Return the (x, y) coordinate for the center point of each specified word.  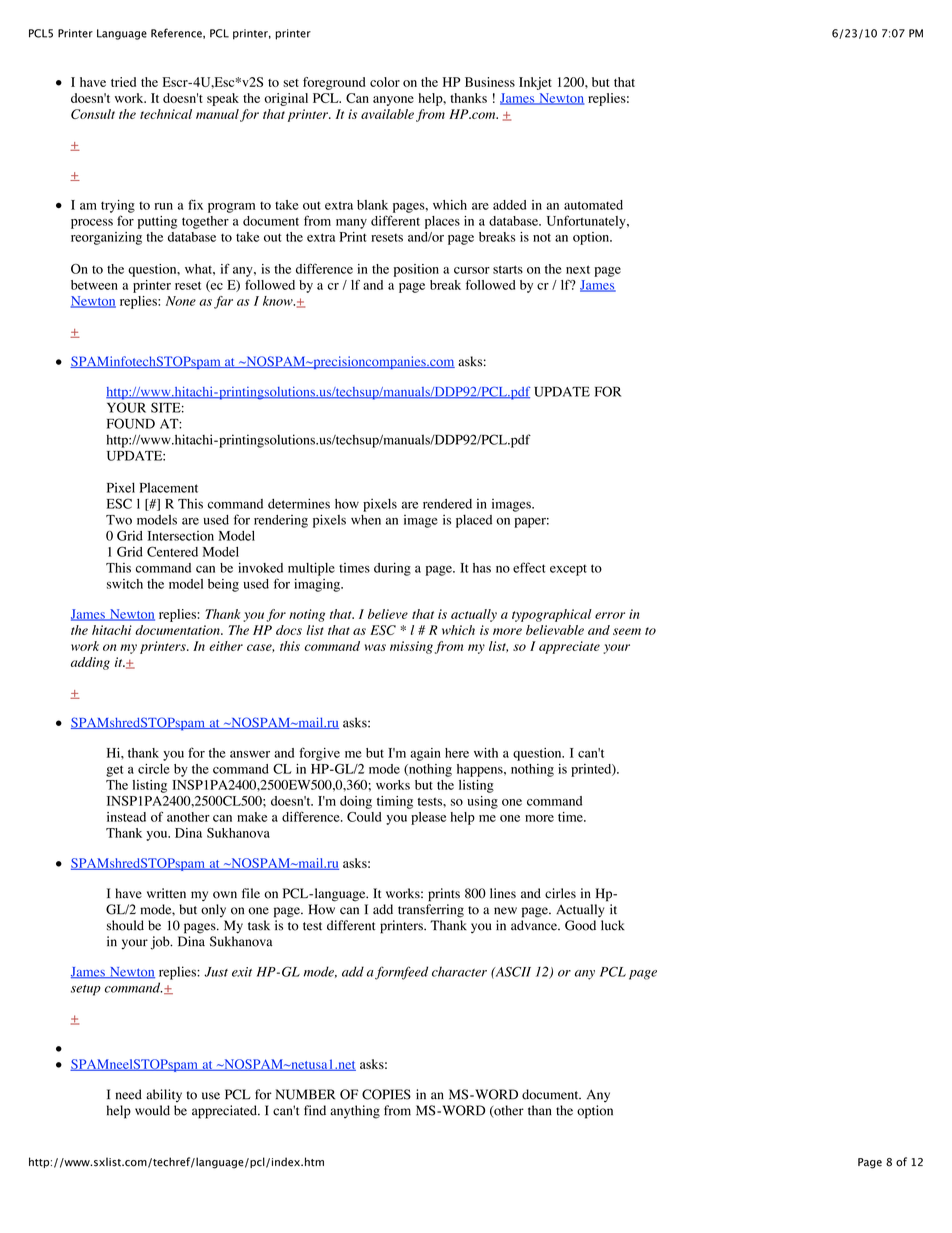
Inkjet (535, 83)
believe (388, 614)
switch (125, 584)
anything (355, 1112)
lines (503, 893)
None (181, 301)
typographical (552, 615)
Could (364, 817)
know (279, 301)
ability (164, 1095)
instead (126, 817)
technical (166, 114)
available (387, 114)
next (578, 269)
